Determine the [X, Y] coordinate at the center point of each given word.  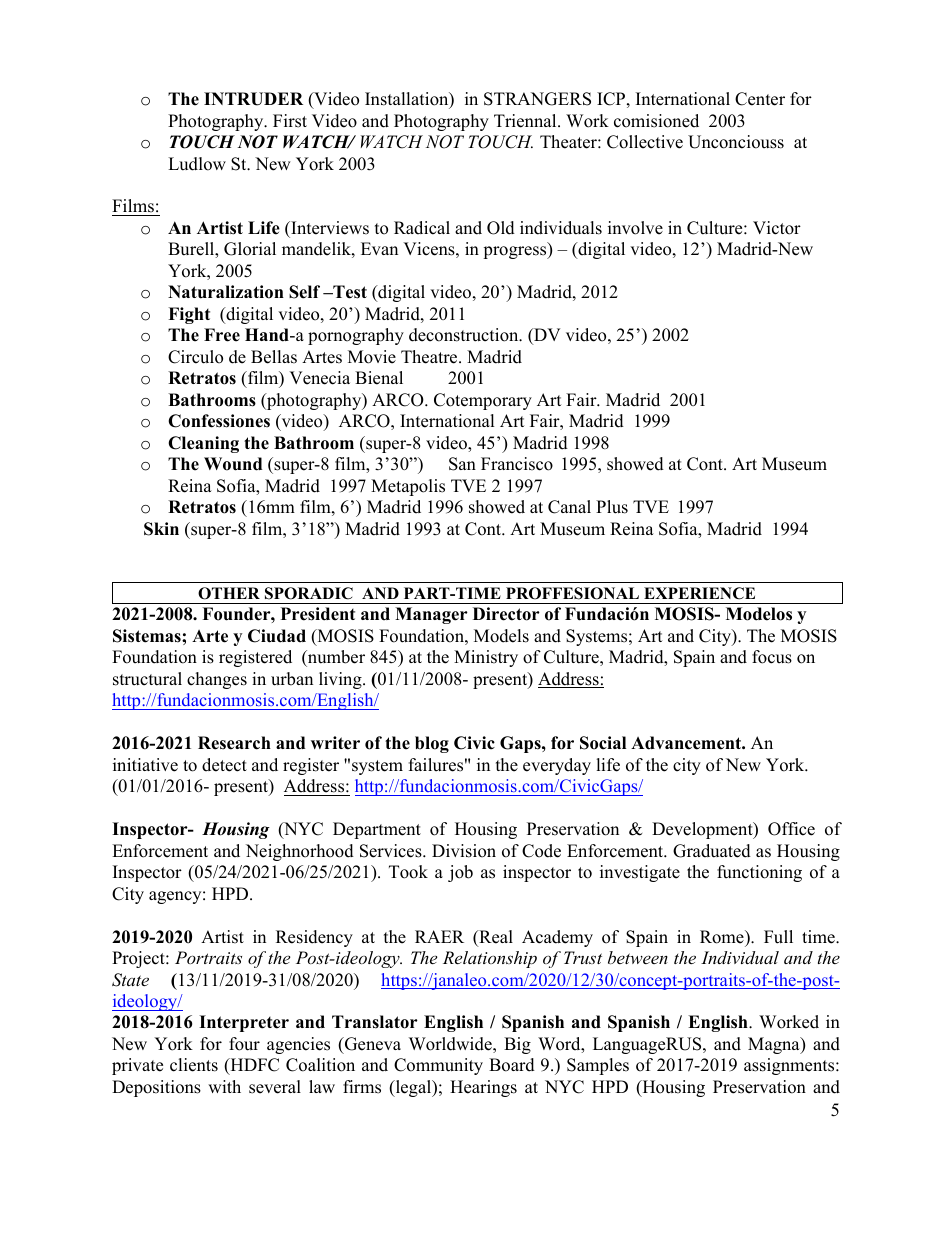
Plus [612, 507]
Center [760, 99]
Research [234, 743]
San [462, 464]
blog [432, 744]
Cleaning [203, 444]
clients [194, 1065]
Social [603, 743]
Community [438, 1066]
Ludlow [197, 164]
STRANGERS [537, 99]
